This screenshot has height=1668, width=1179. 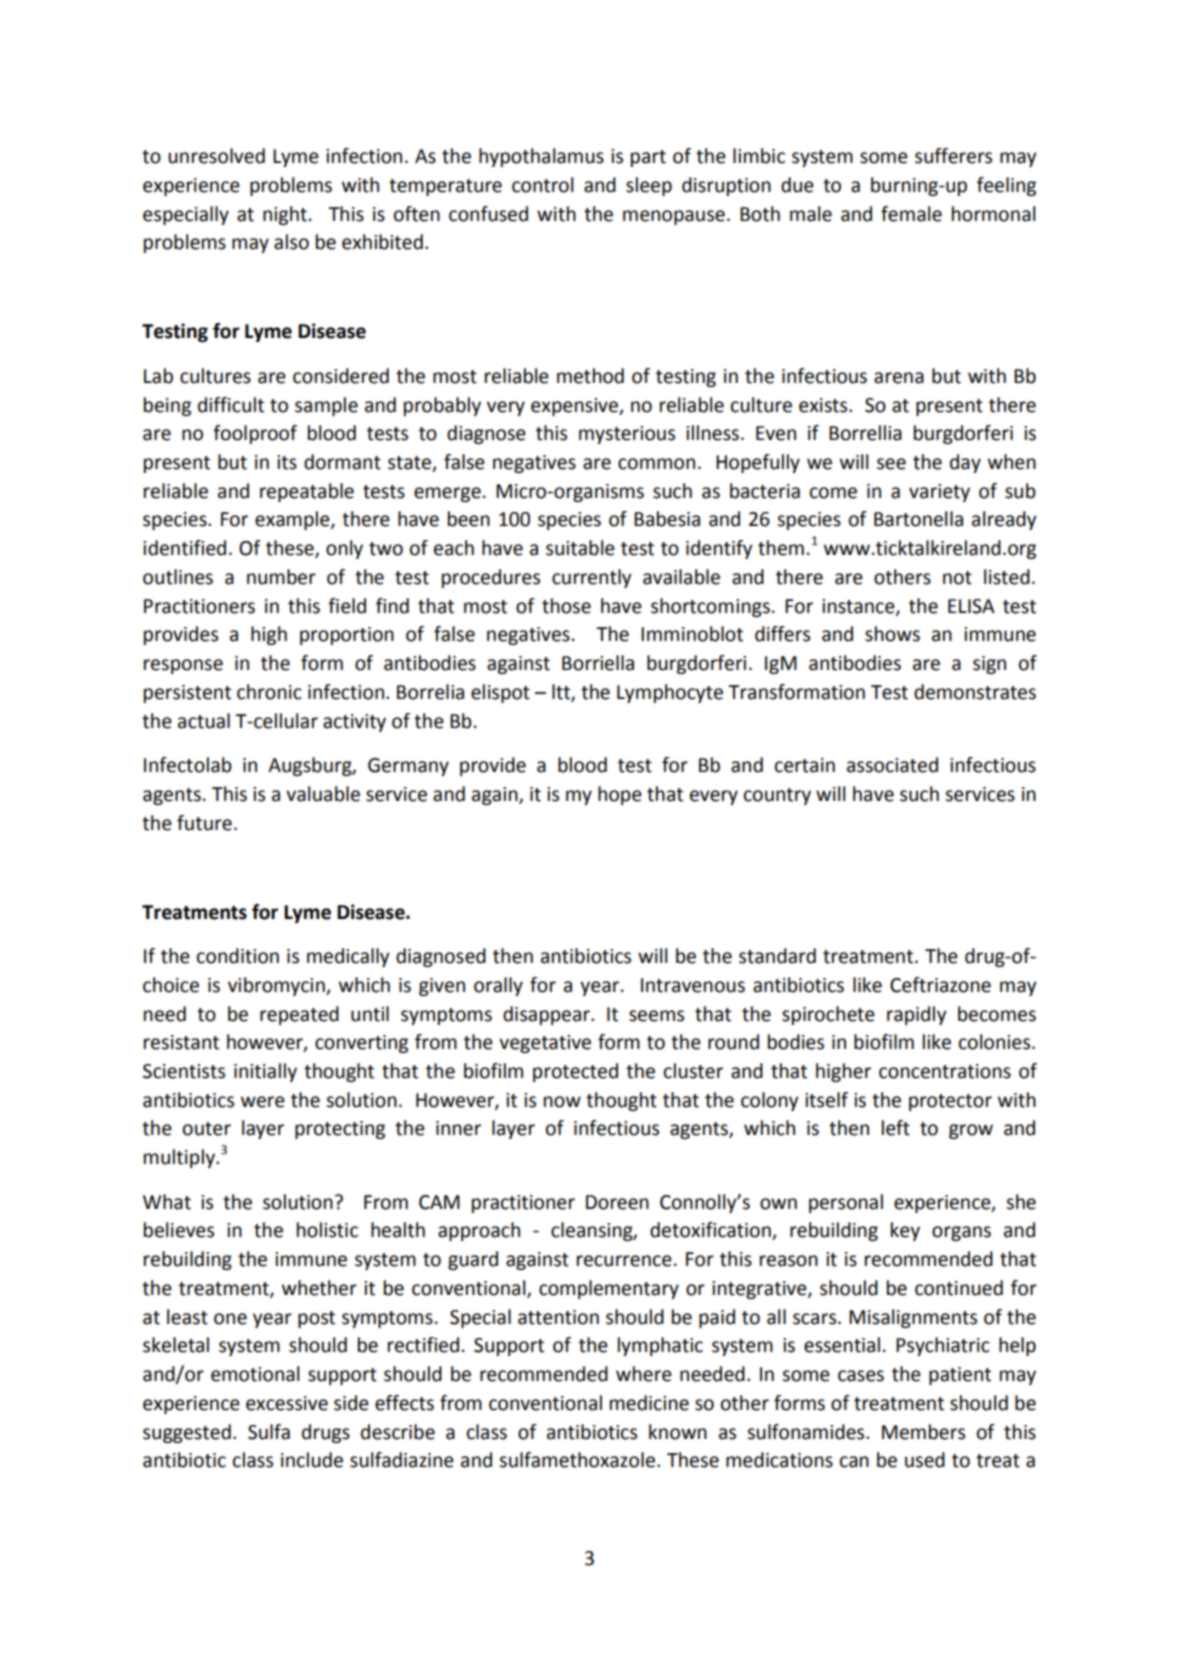 What do you see at coordinates (649, 1403) in the screenshot?
I see `medicine` at bounding box center [649, 1403].
